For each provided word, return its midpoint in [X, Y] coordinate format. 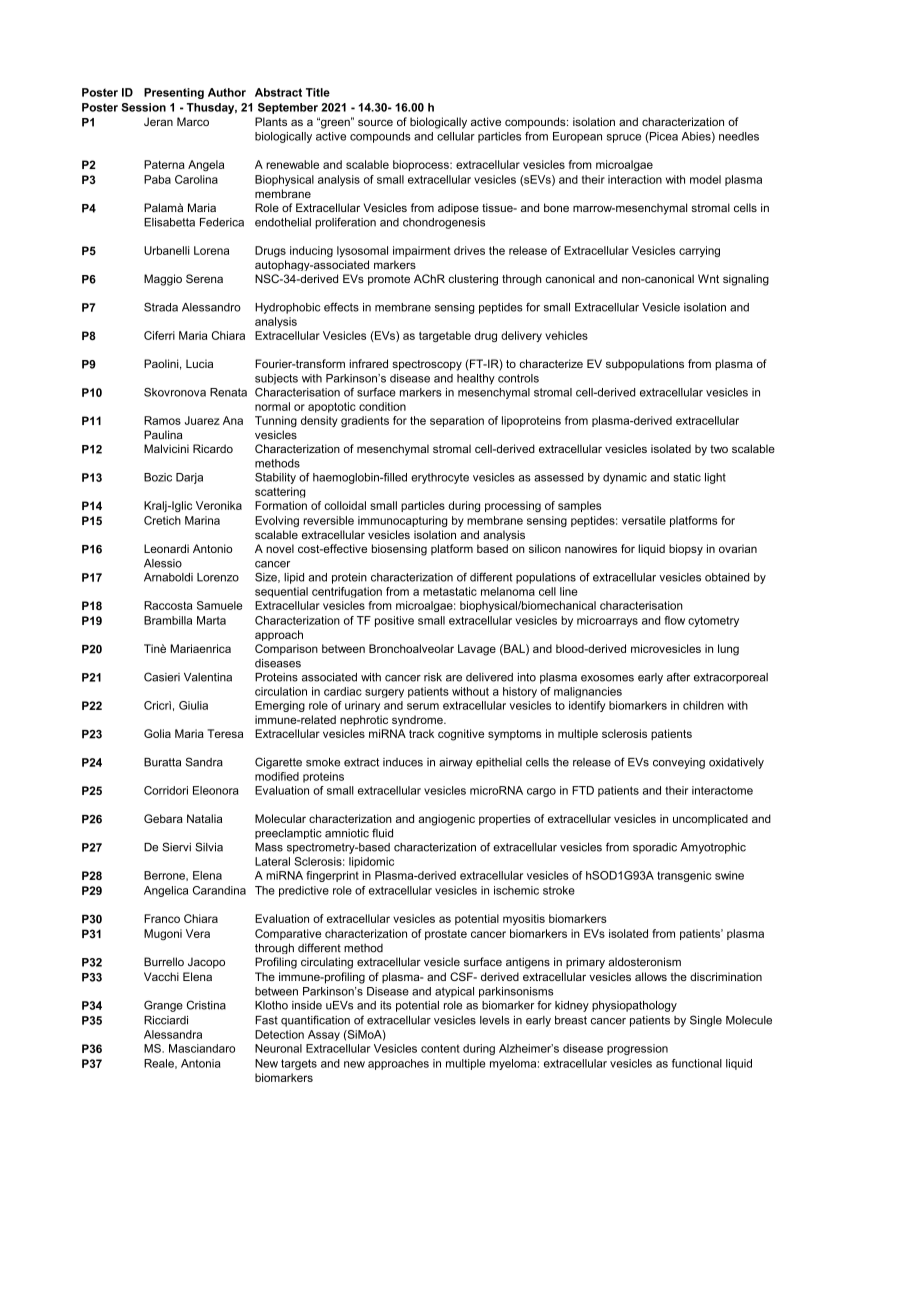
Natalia [204, 818]
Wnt [708, 278]
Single [706, 1021]
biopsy [686, 550]
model [705, 179]
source [375, 122]
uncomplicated [710, 819]
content [440, 1048]
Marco [193, 121]
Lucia [199, 363]
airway [456, 763]
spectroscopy [427, 365]
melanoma [508, 591]
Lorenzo [218, 577]
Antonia [200, 1063]
